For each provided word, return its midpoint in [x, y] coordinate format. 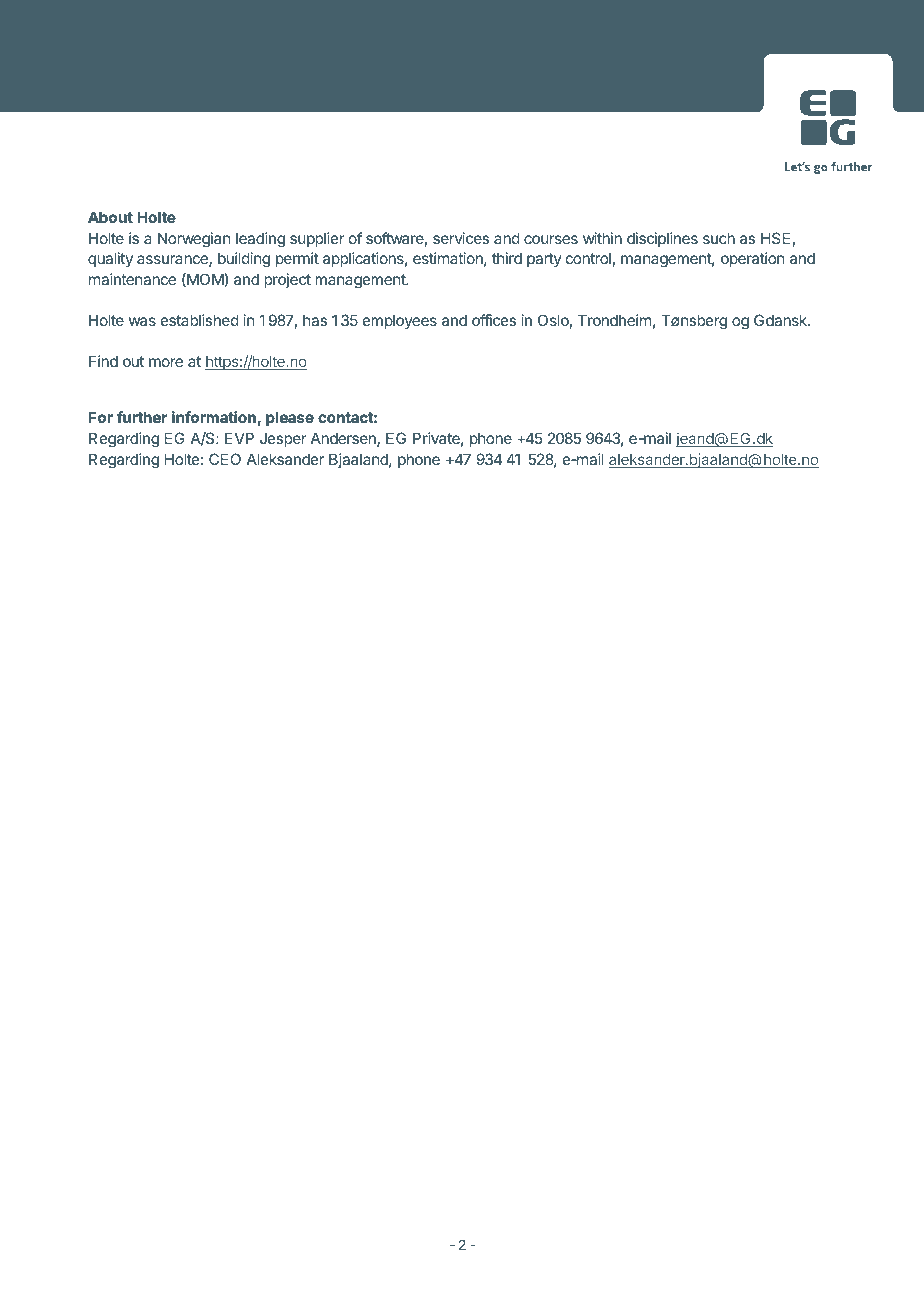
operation [752, 259]
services [461, 238]
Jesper [283, 440]
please [290, 418]
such [719, 238]
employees [400, 321]
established [200, 320]
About [110, 217]
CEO [225, 459]
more [166, 362]
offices [494, 320]
